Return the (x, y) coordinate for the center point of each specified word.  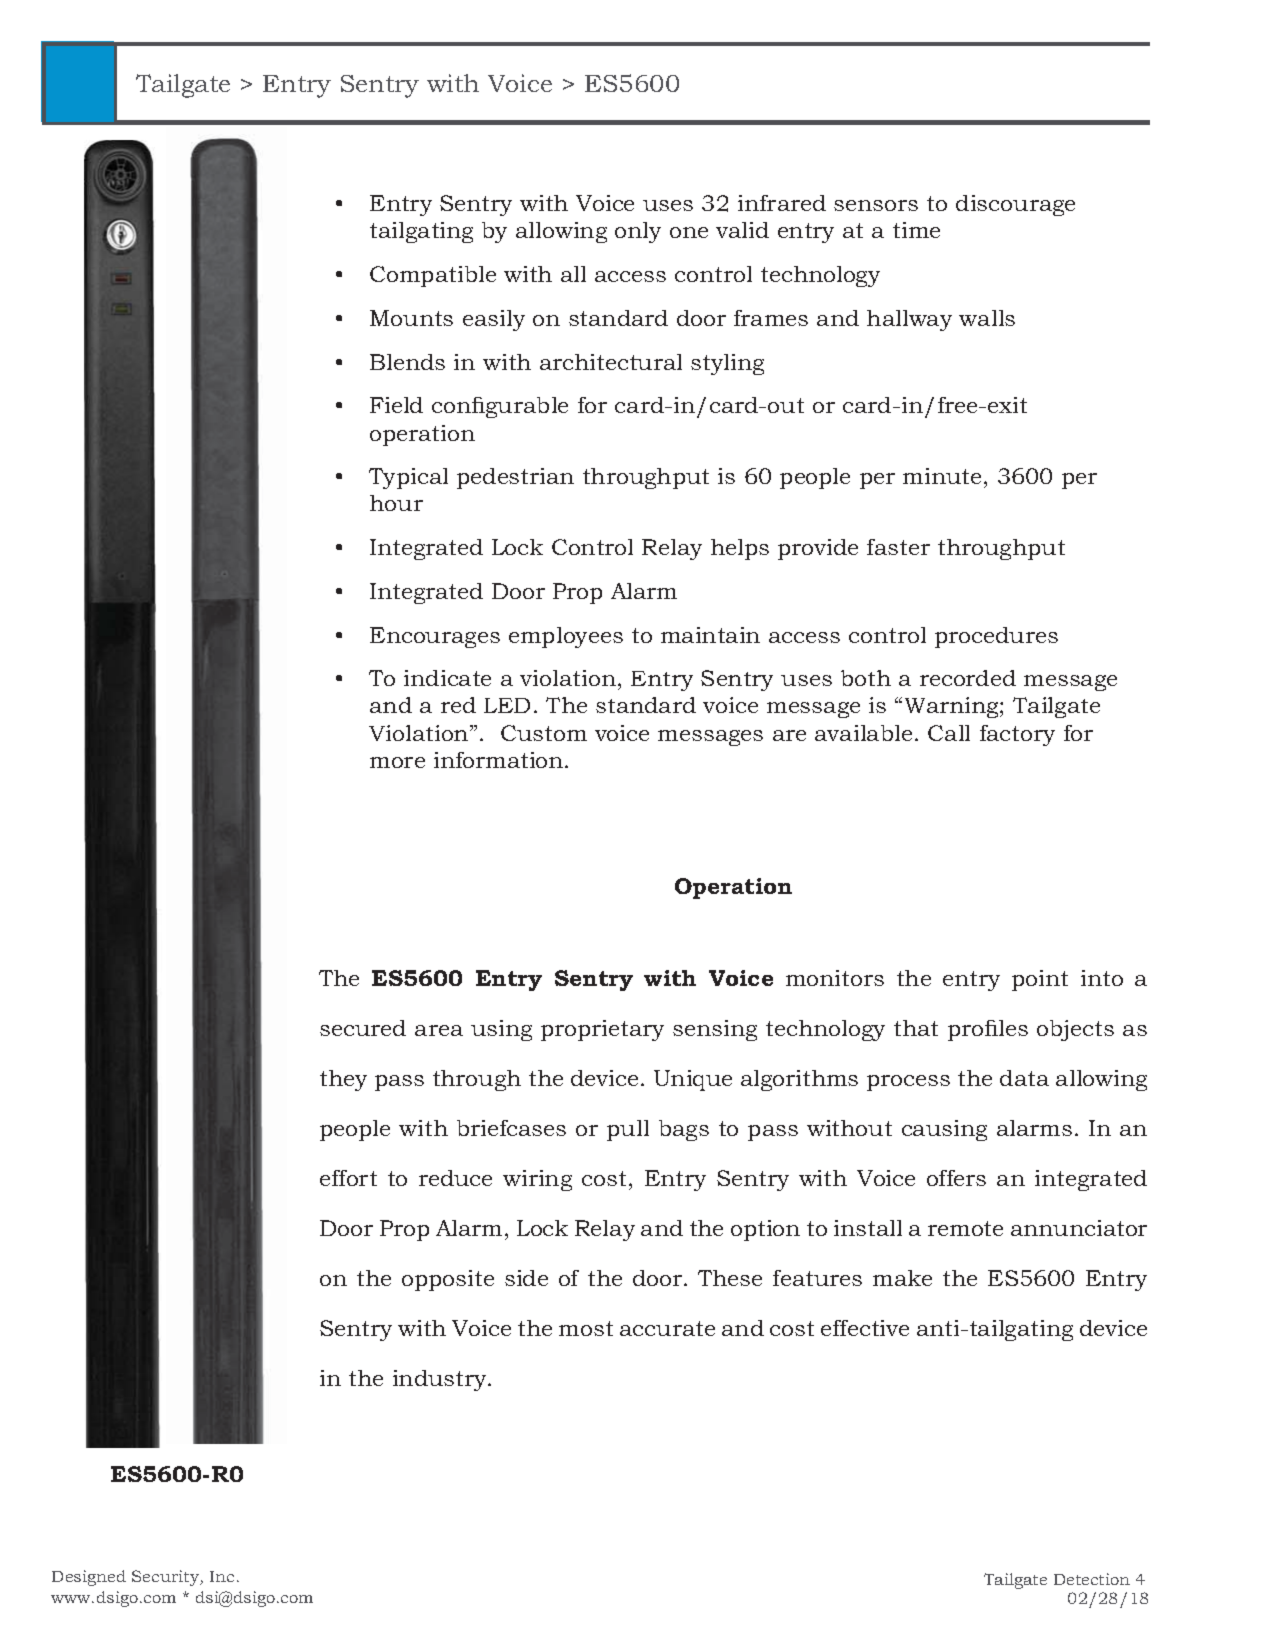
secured (363, 1028)
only (638, 232)
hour (396, 503)
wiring (537, 1180)
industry (441, 1380)
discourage (1015, 205)
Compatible (433, 276)
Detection (1092, 1579)
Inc (222, 1576)
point (1040, 980)
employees (566, 637)
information (500, 760)
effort (348, 1178)
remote (965, 1228)
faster (898, 547)
